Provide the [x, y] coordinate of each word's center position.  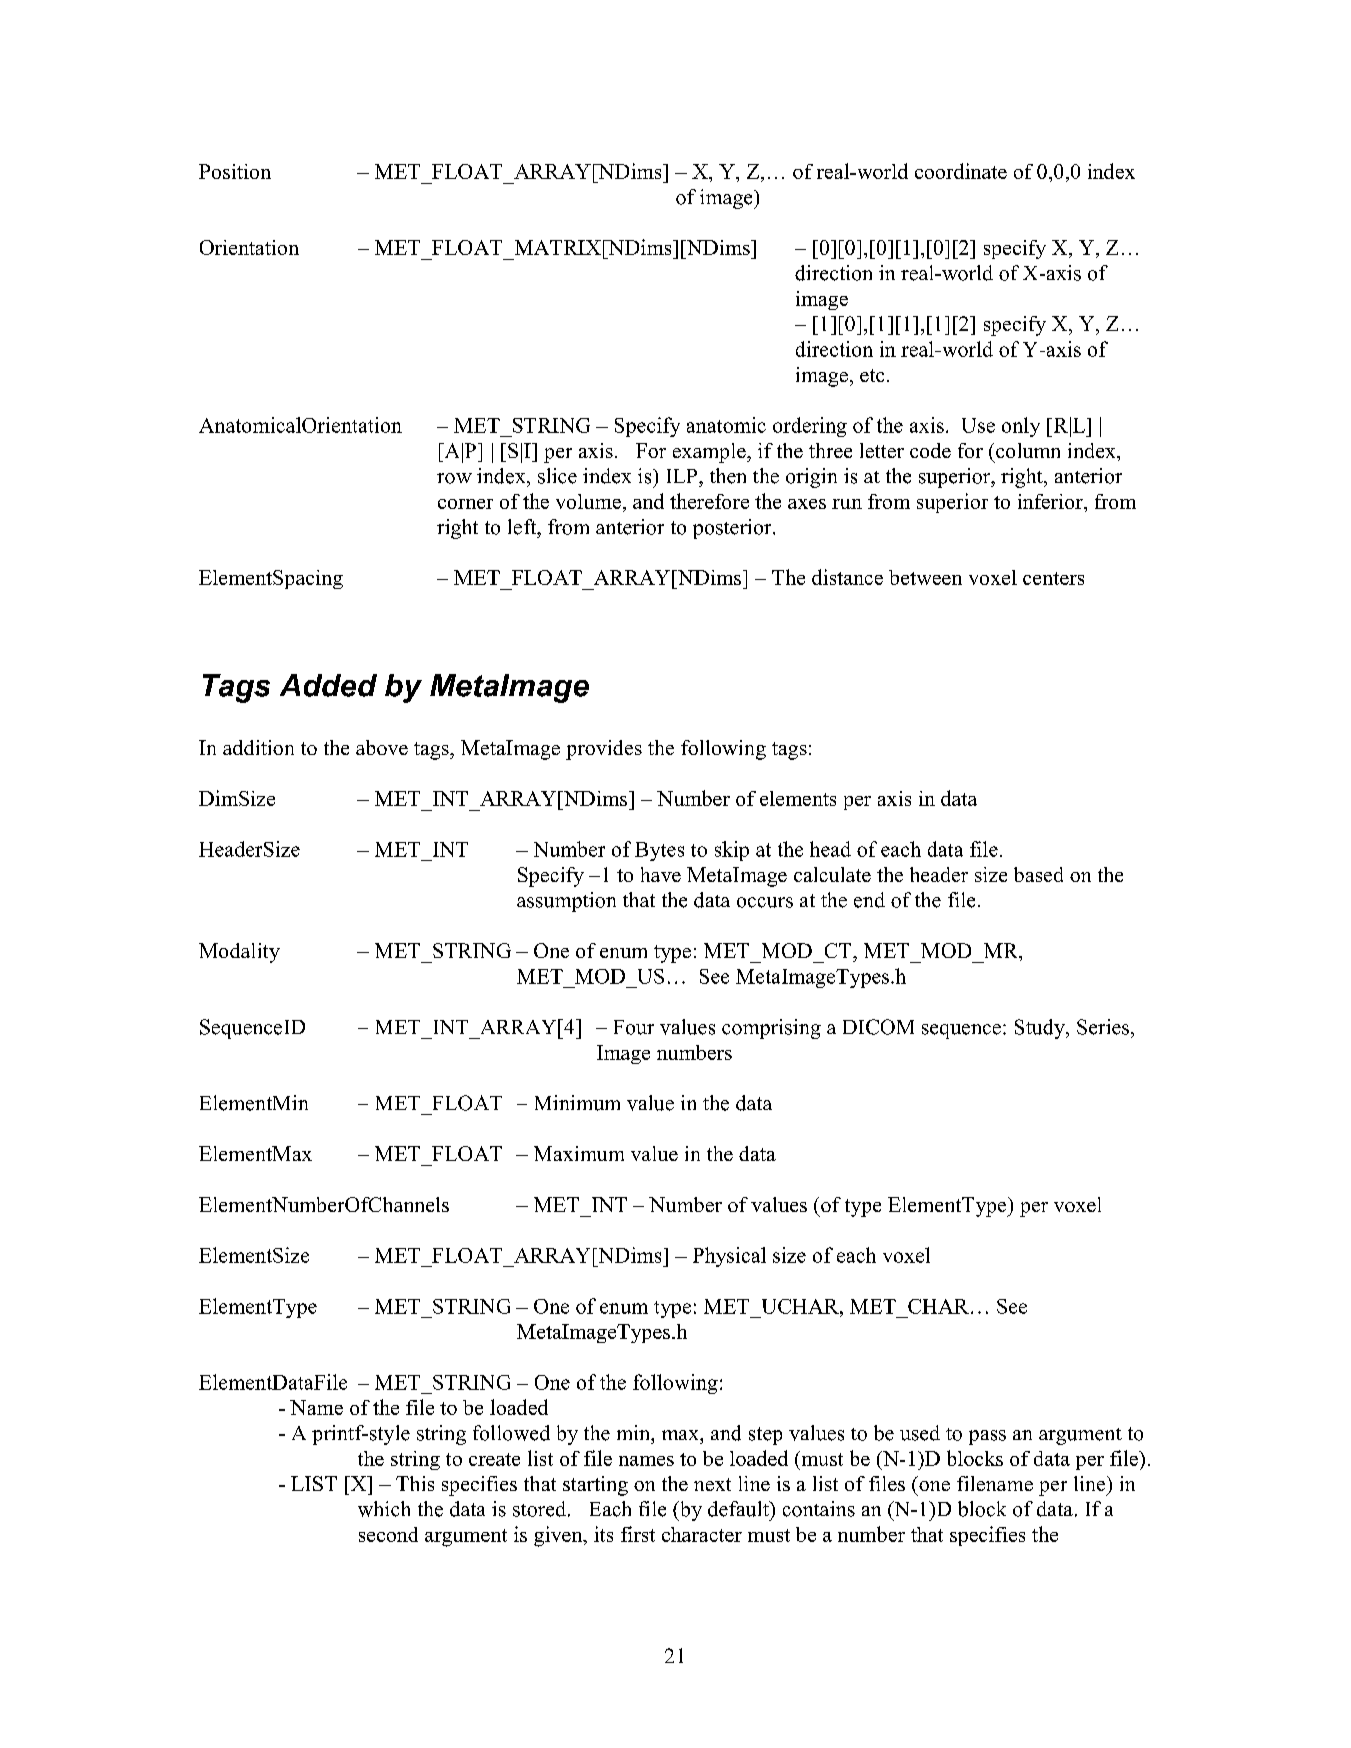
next [712, 1484]
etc [872, 375]
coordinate [961, 171]
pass [987, 1437]
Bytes [659, 851]
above [382, 747]
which [384, 1509]
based [1038, 874]
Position [235, 171]
